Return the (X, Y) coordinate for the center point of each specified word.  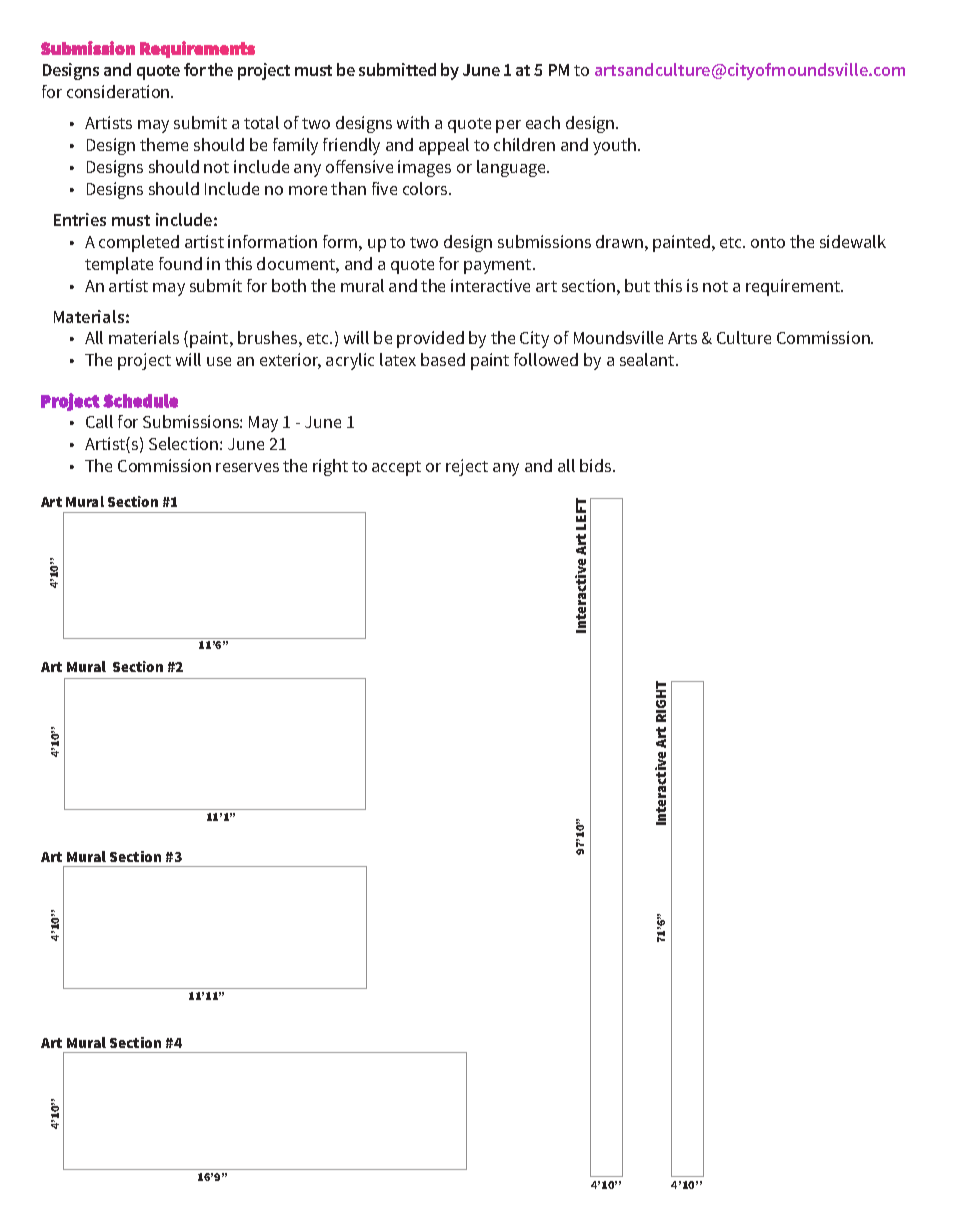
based (443, 359)
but (637, 285)
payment (499, 266)
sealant (648, 359)
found (180, 263)
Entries (80, 219)
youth (616, 146)
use (219, 361)
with (413, 122)
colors (426, 188)
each (543, 122)
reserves (247, 467)
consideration (119, 91)
